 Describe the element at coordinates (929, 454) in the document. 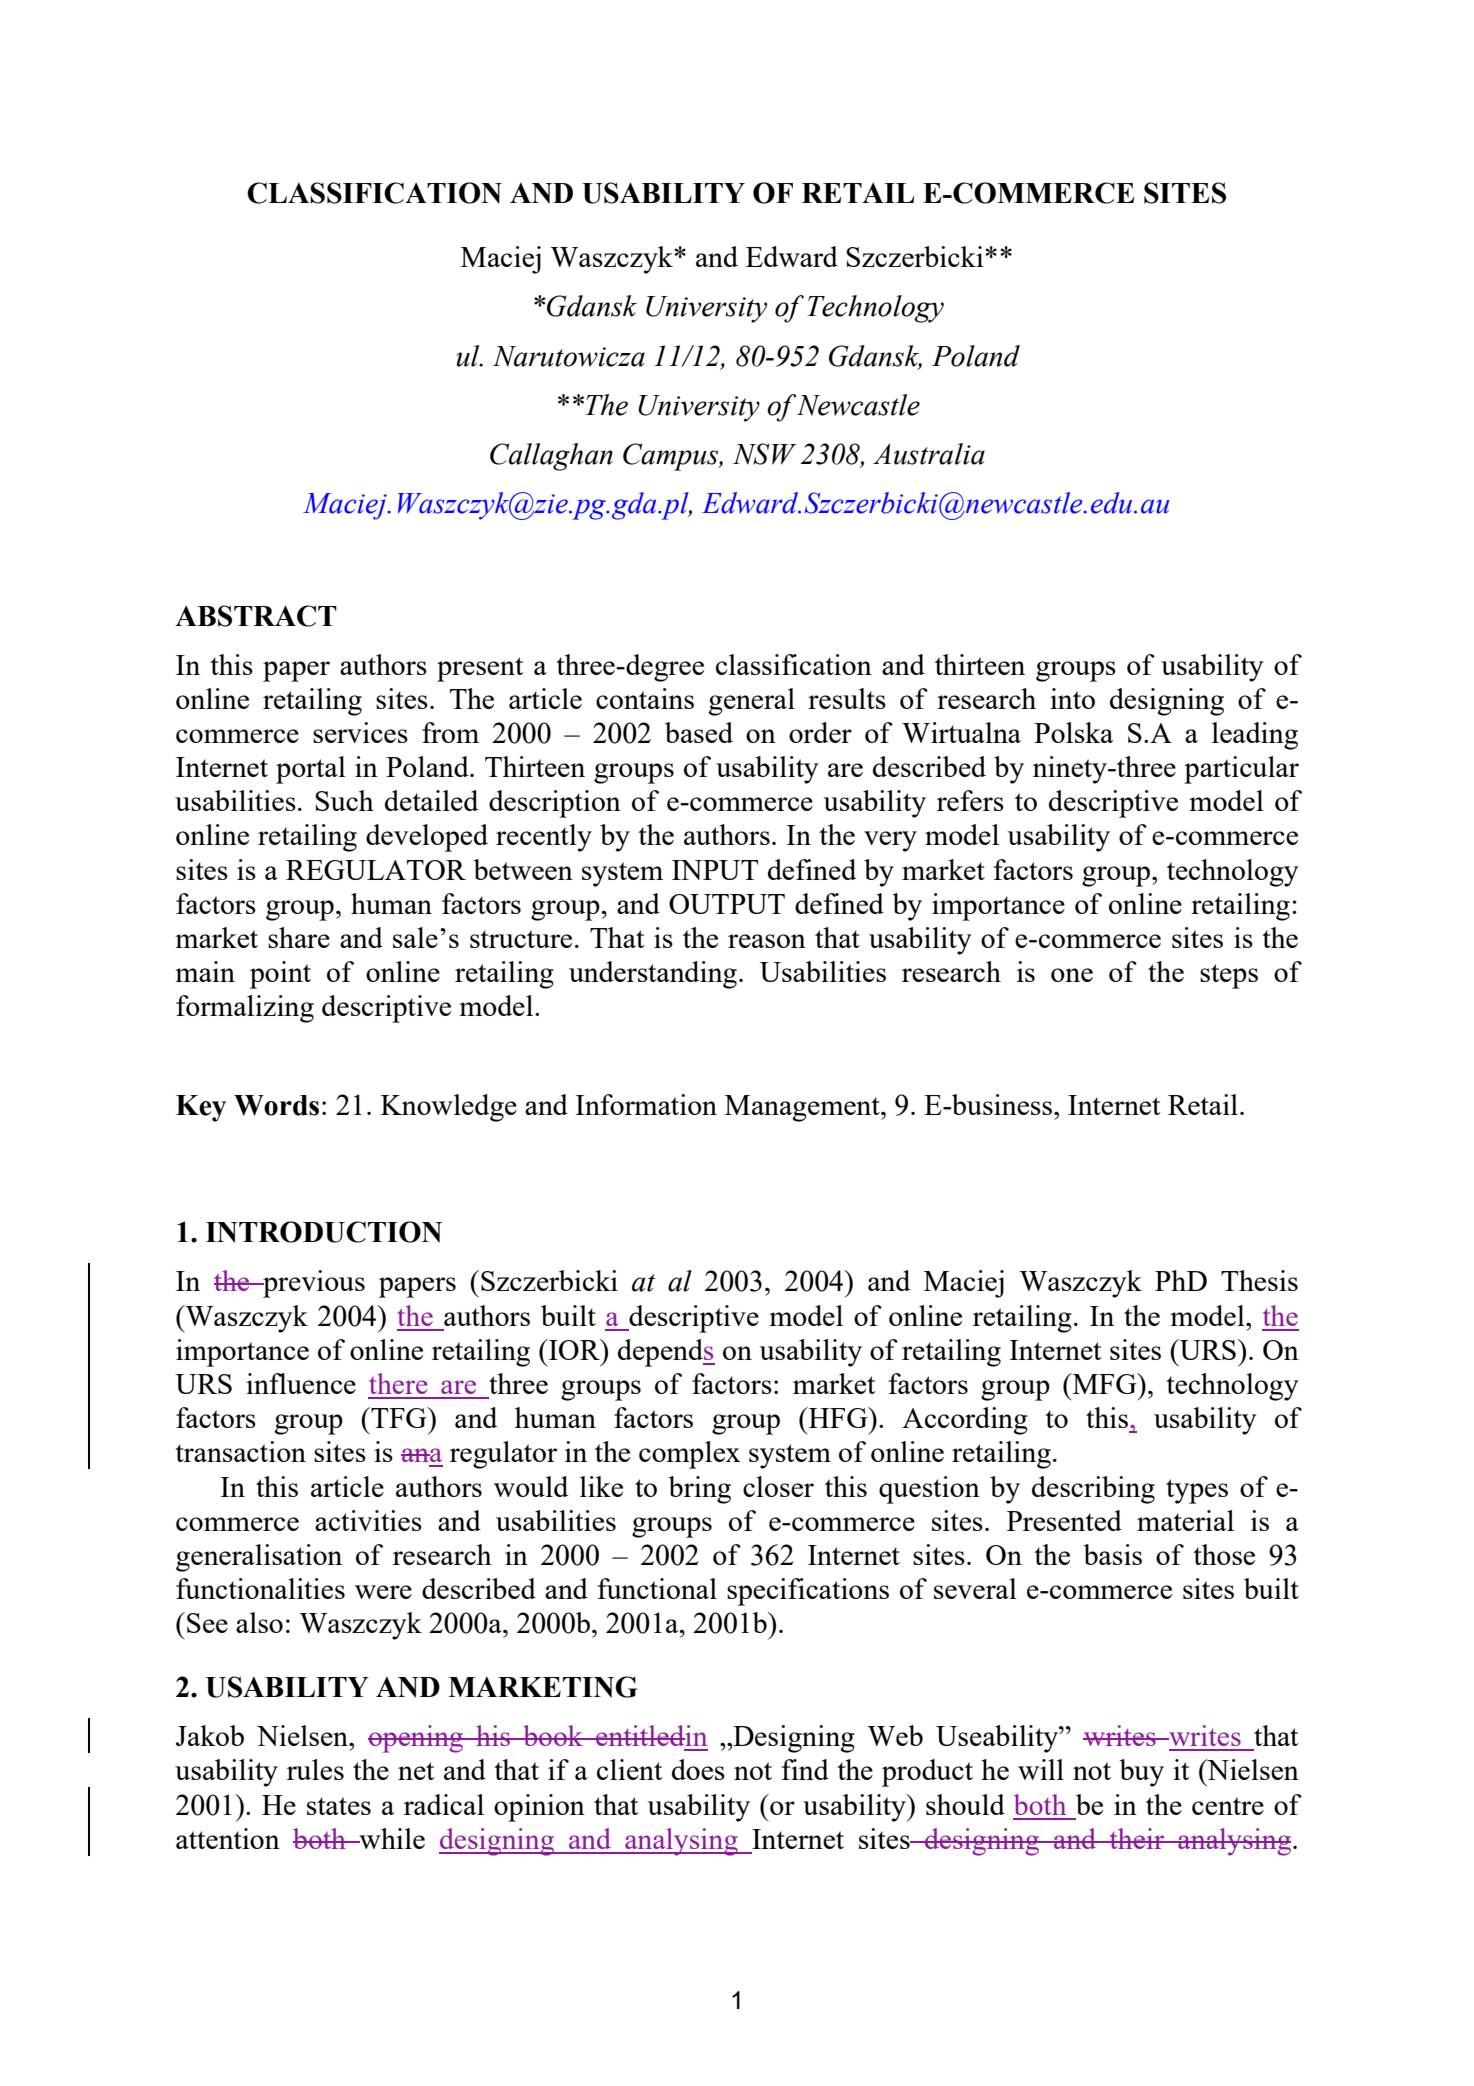

I see `Australia` at that location.
